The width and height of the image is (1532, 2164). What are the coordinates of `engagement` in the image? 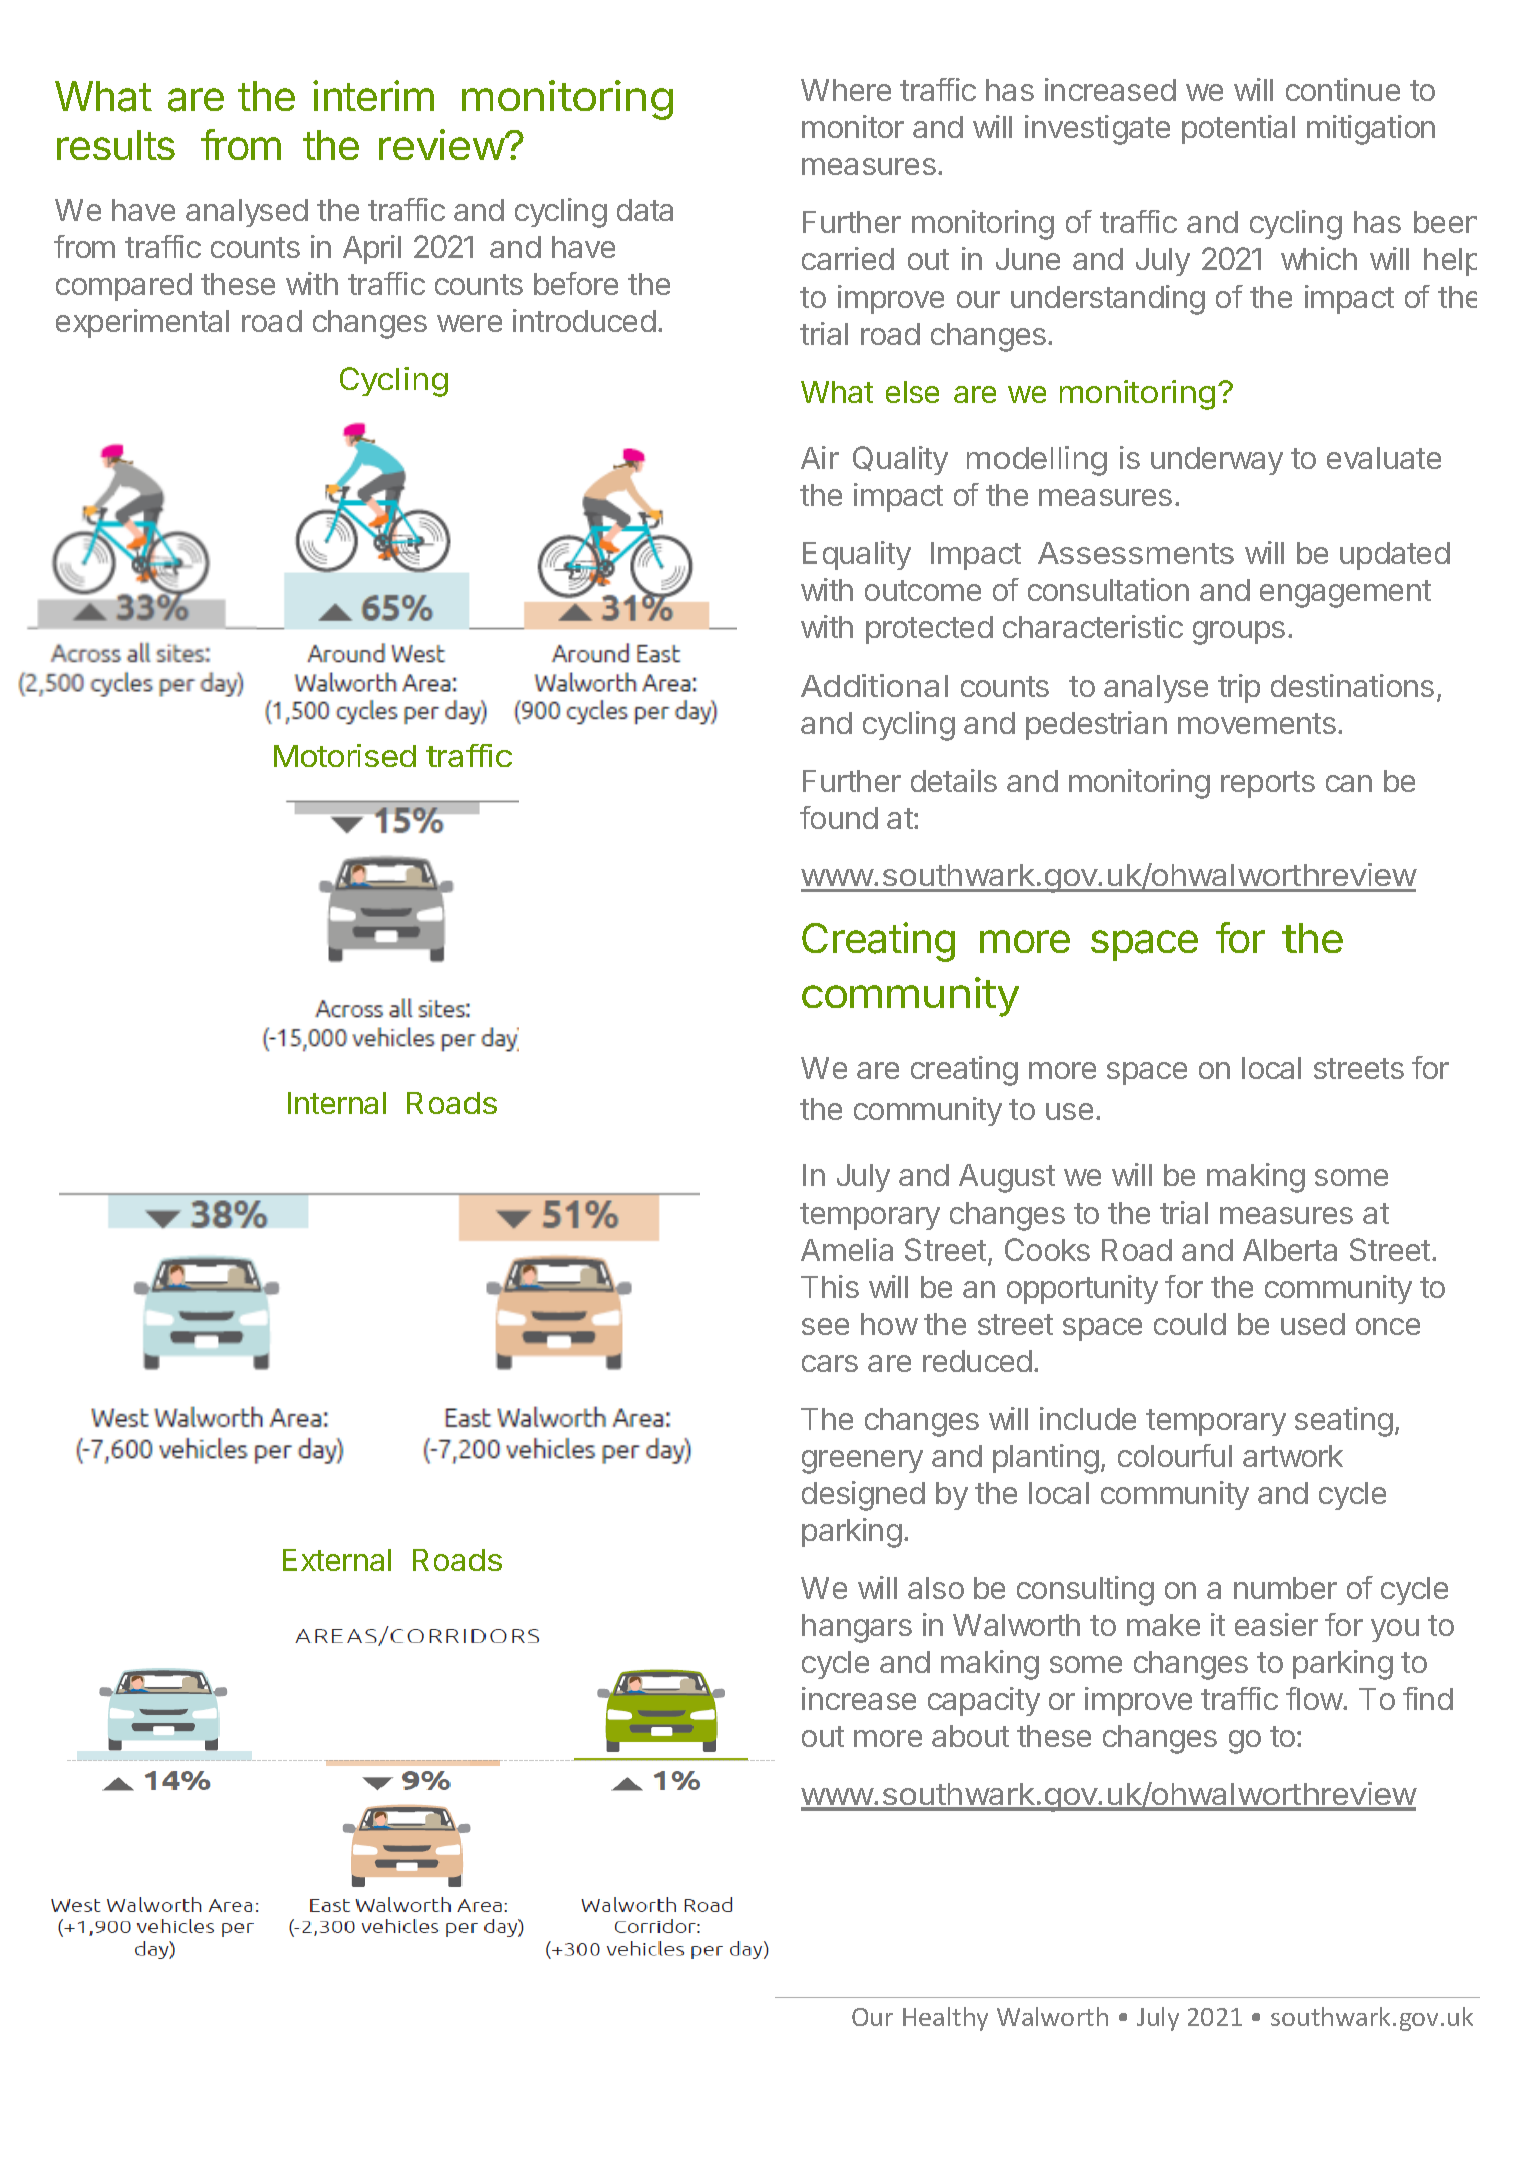 It's located at (1345, 594).
